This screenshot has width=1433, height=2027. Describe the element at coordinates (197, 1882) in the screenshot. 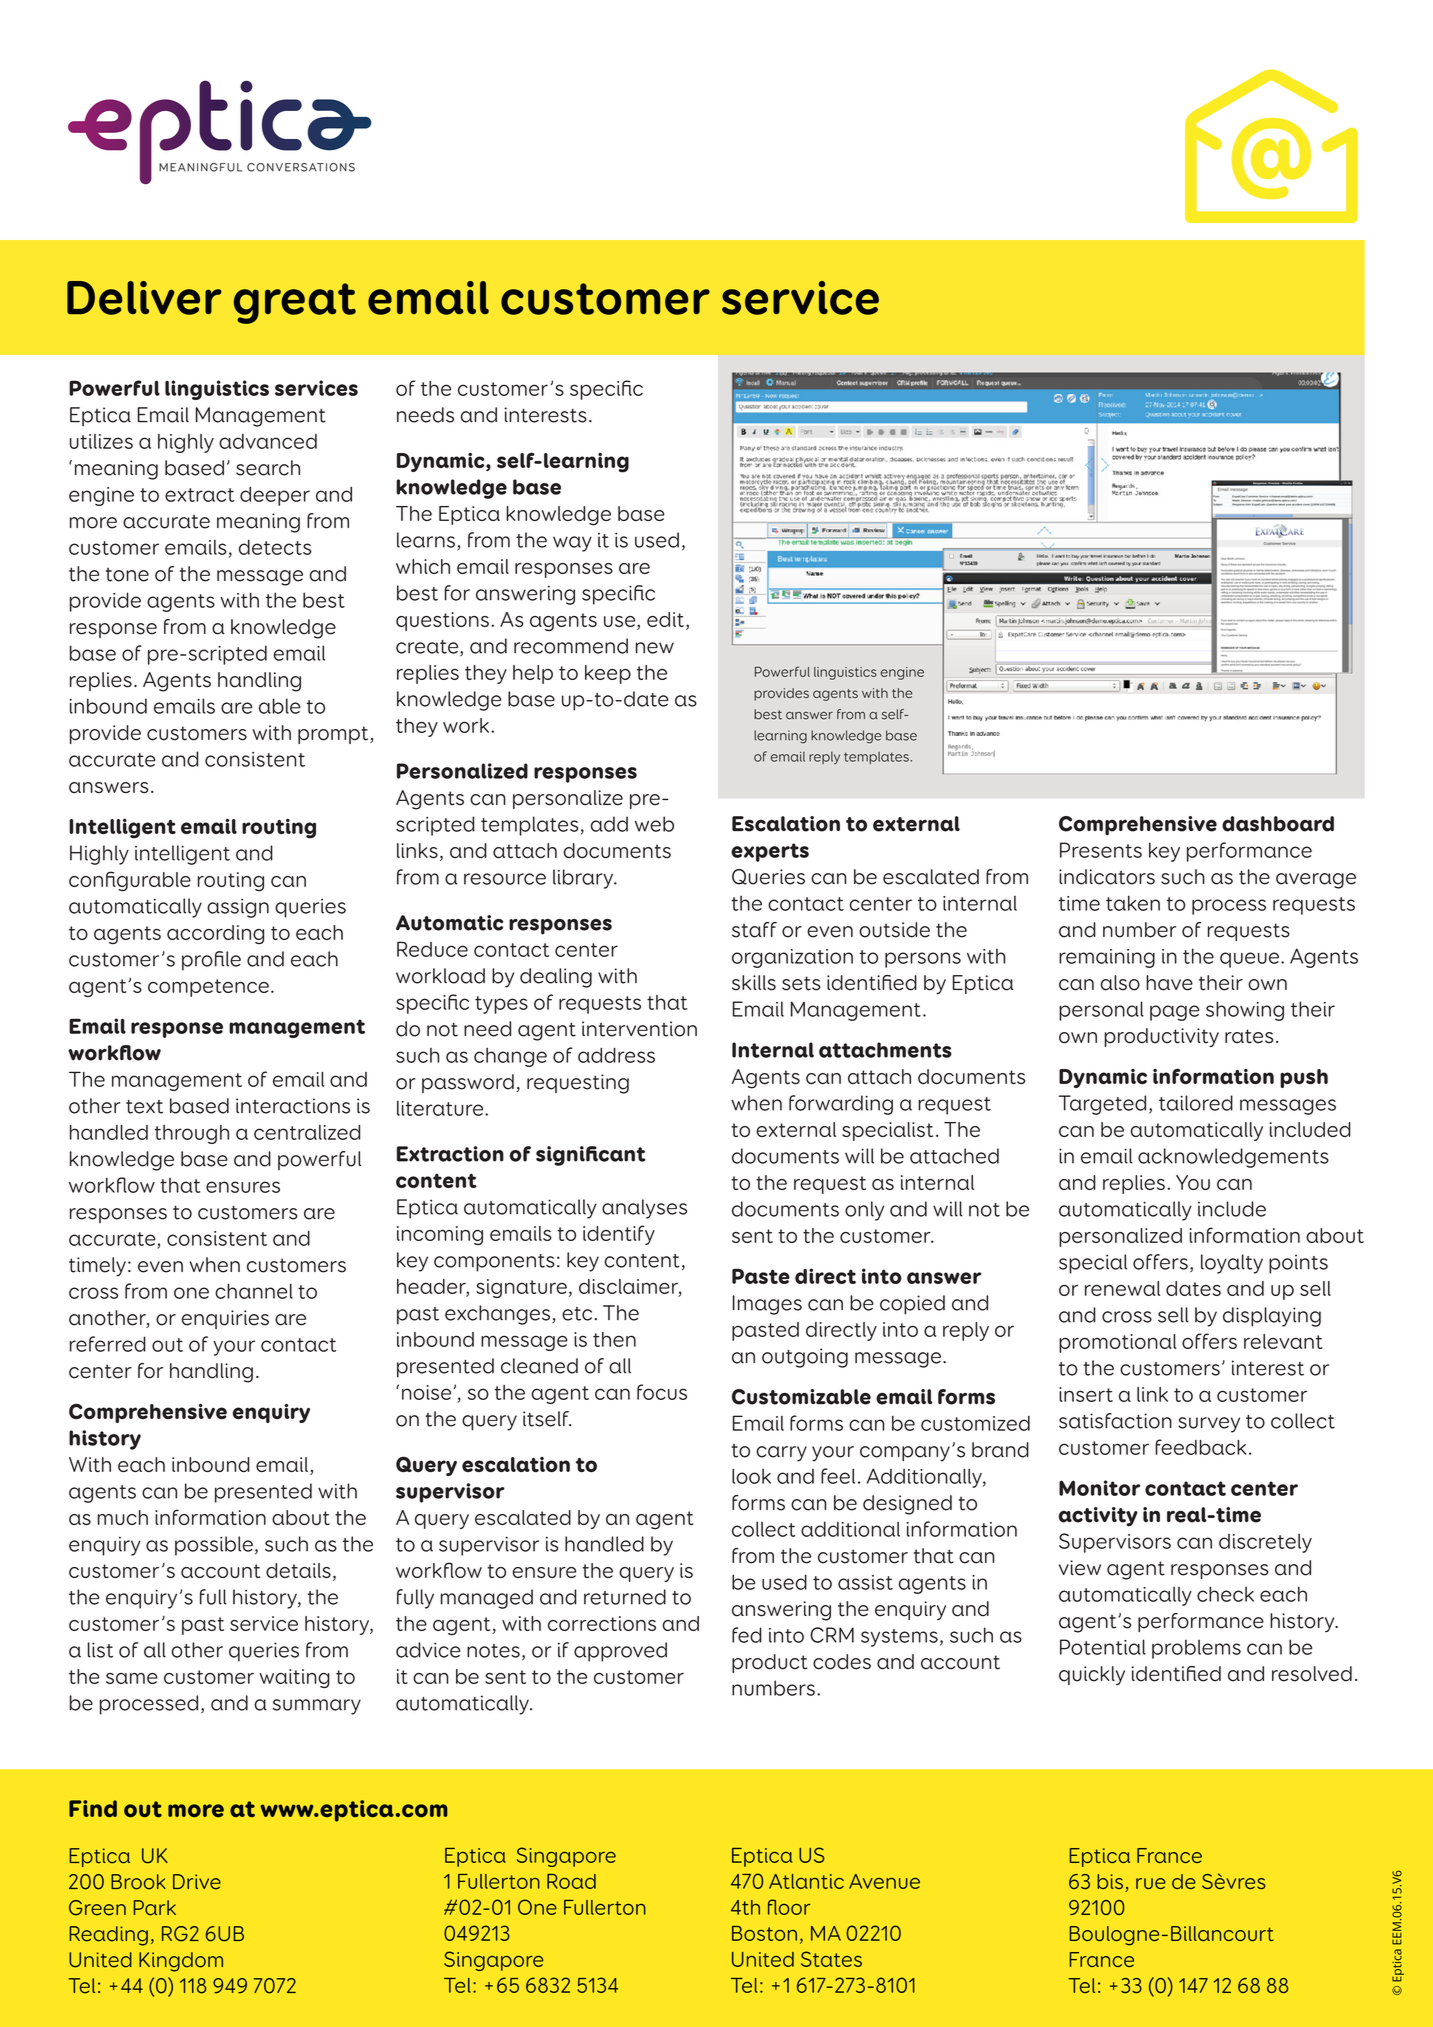

I see `Drive` at that location.
